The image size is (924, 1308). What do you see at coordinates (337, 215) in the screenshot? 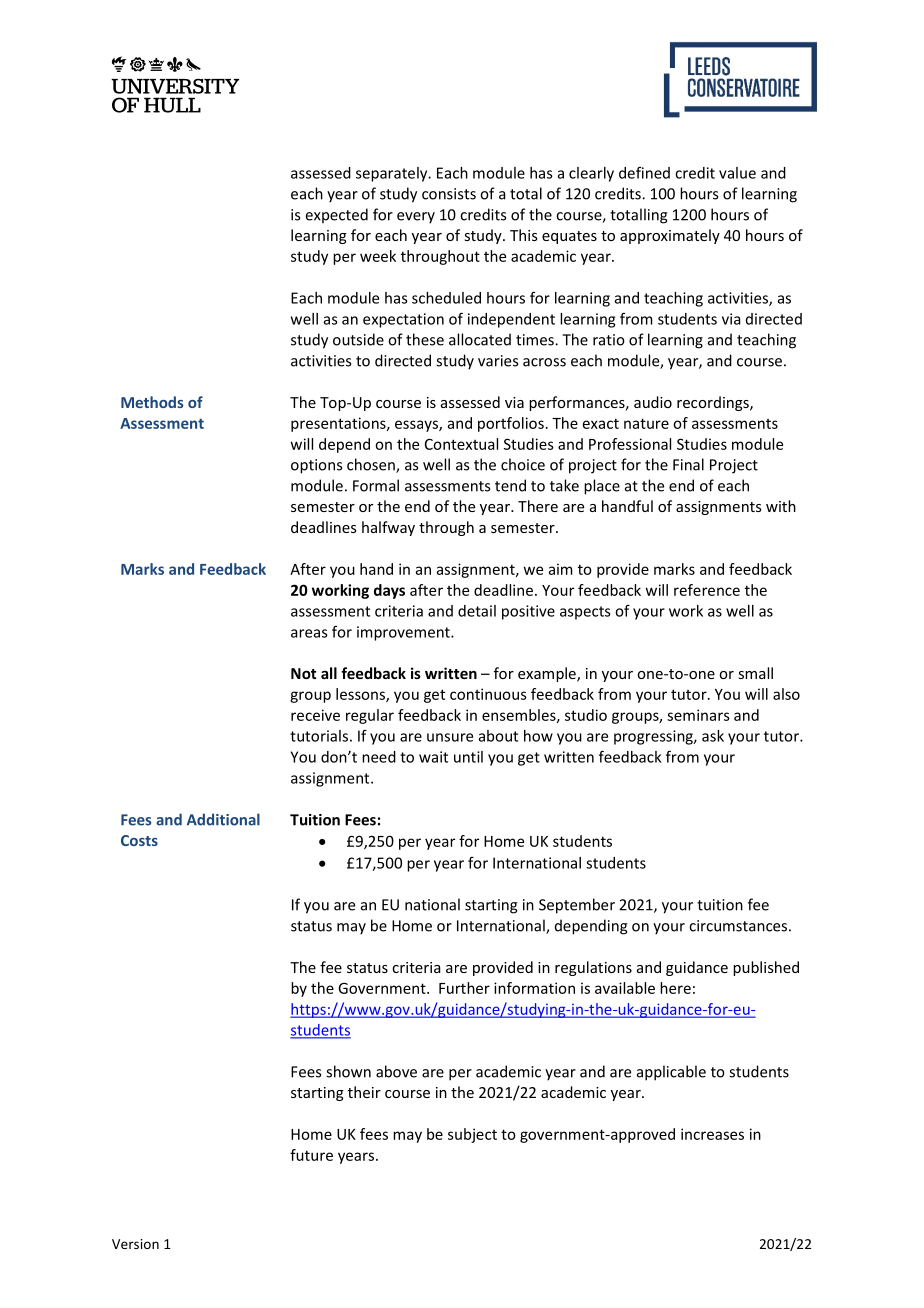
I see `expected` at bounding box center [337, 215].
